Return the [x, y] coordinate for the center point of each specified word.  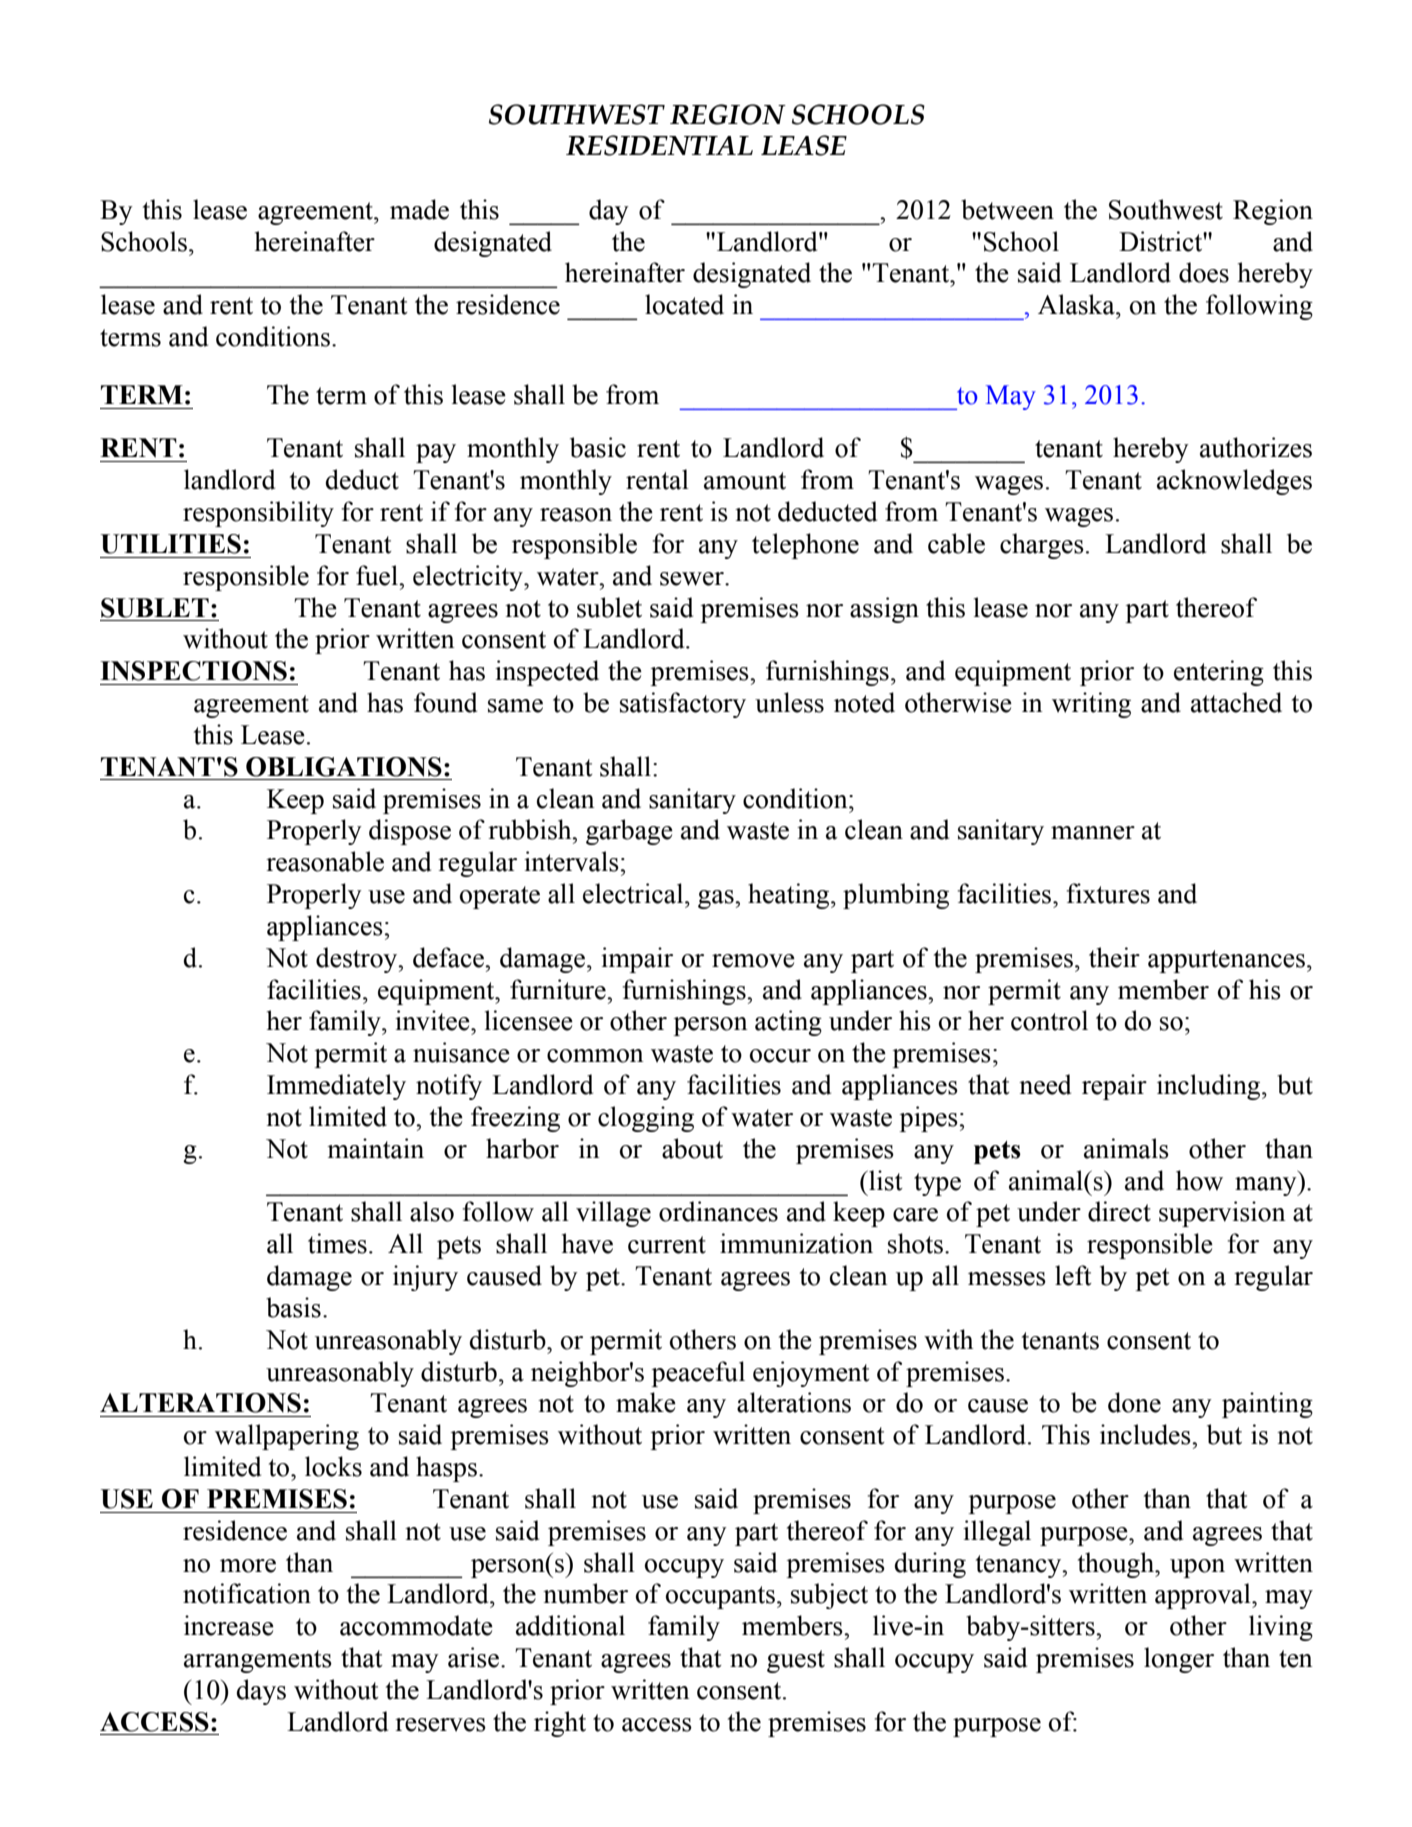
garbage [629, 832]
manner [1093, 833]
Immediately [336, 1087]
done [1134, 1402]
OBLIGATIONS [344, 767]
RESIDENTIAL [659, 145]
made [419, 209]
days [261, 1692]
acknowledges [1234, 482]
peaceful [698, 1374]
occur [780, 1056]
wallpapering [287, 1437]
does [1204, 272]
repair [1114, 1087]
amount [745, 481]
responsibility [258, 514]
